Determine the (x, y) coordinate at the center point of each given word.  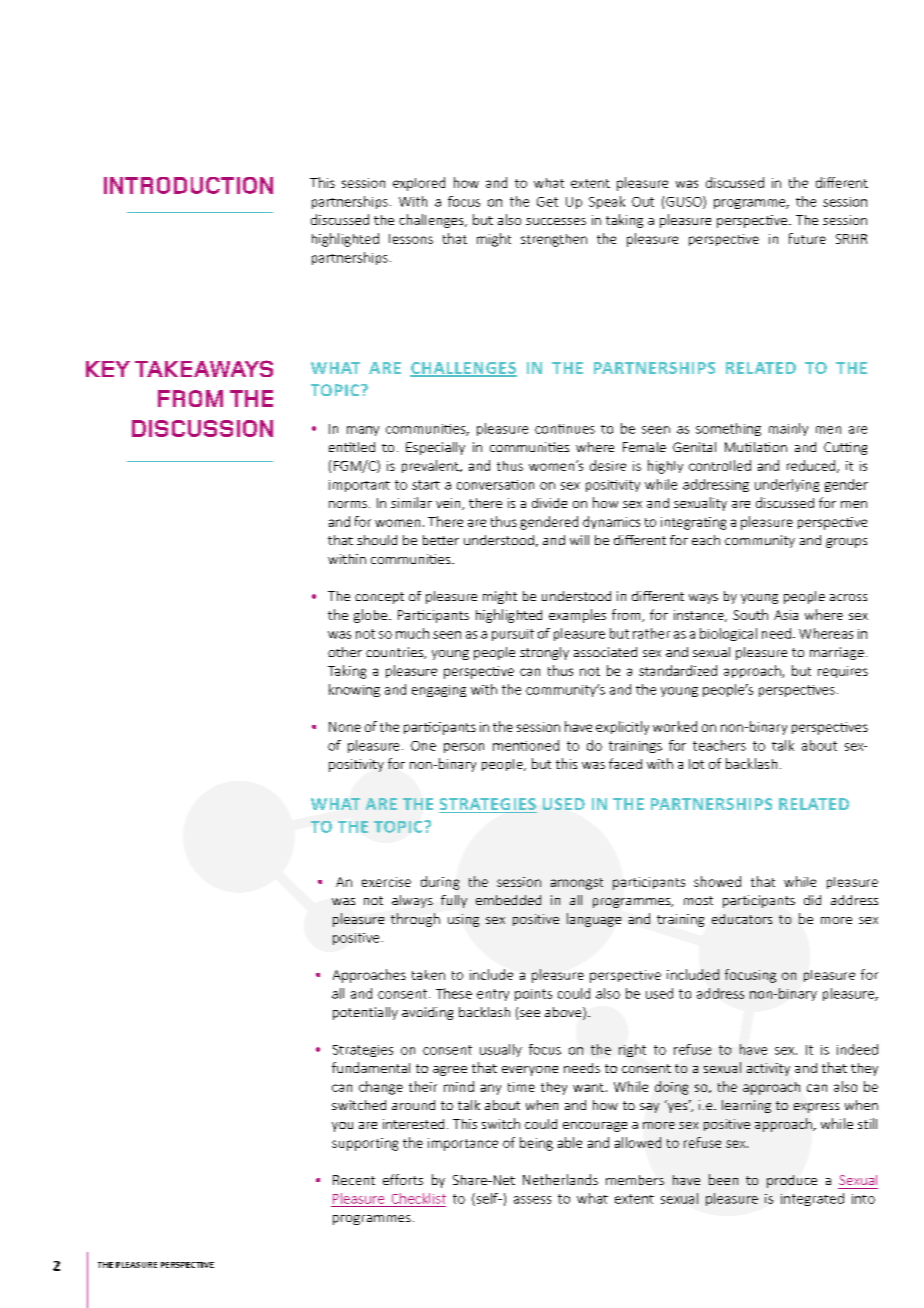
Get (547, 202)
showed (717, 881)
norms (348, 504)
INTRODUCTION (188, 185)
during (440, 883)
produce (792, 1181)
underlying (787, 485)
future (807, 238)
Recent (354, 1180)
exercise (386, 882)
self (487, 1199)
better (441, 540)
